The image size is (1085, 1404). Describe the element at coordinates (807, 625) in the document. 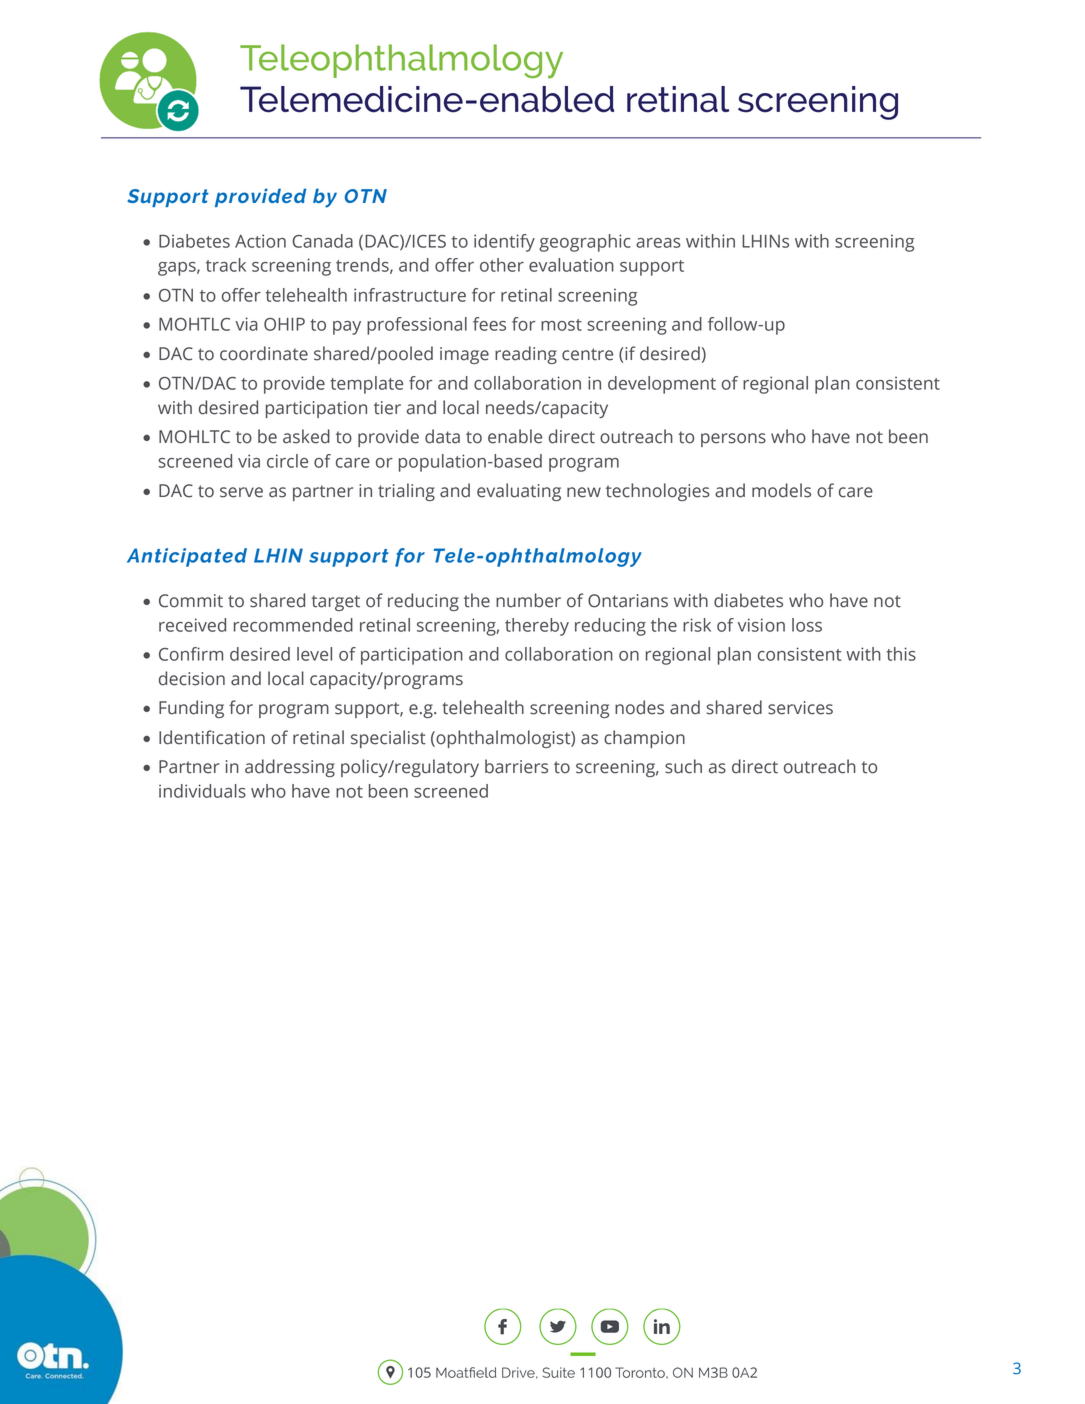

I see `loss` at that location.
